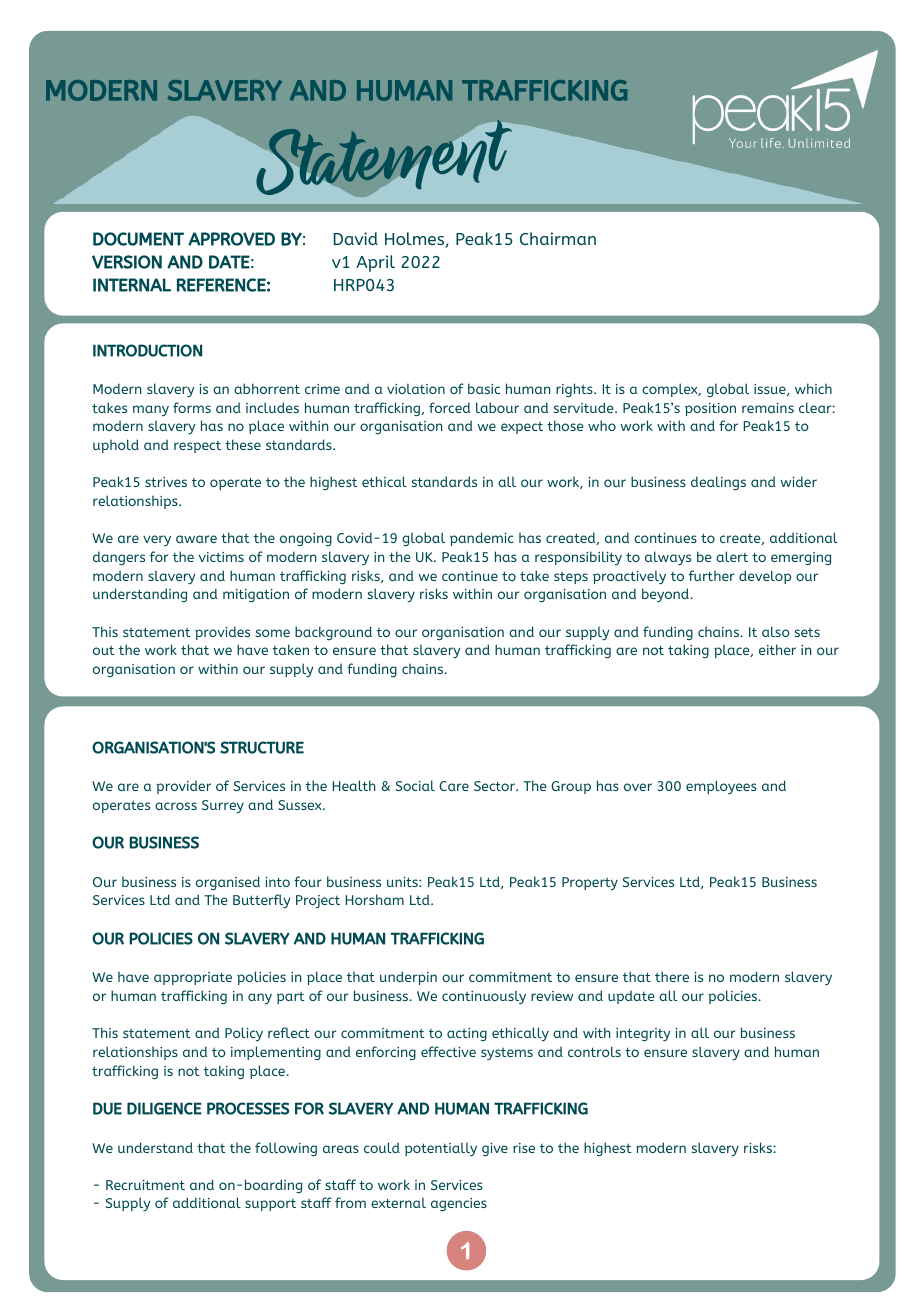 Image resolution: width=924 pixels, height=1308 pixels. I want to click on STRUCTURE, so click(262, 747).
